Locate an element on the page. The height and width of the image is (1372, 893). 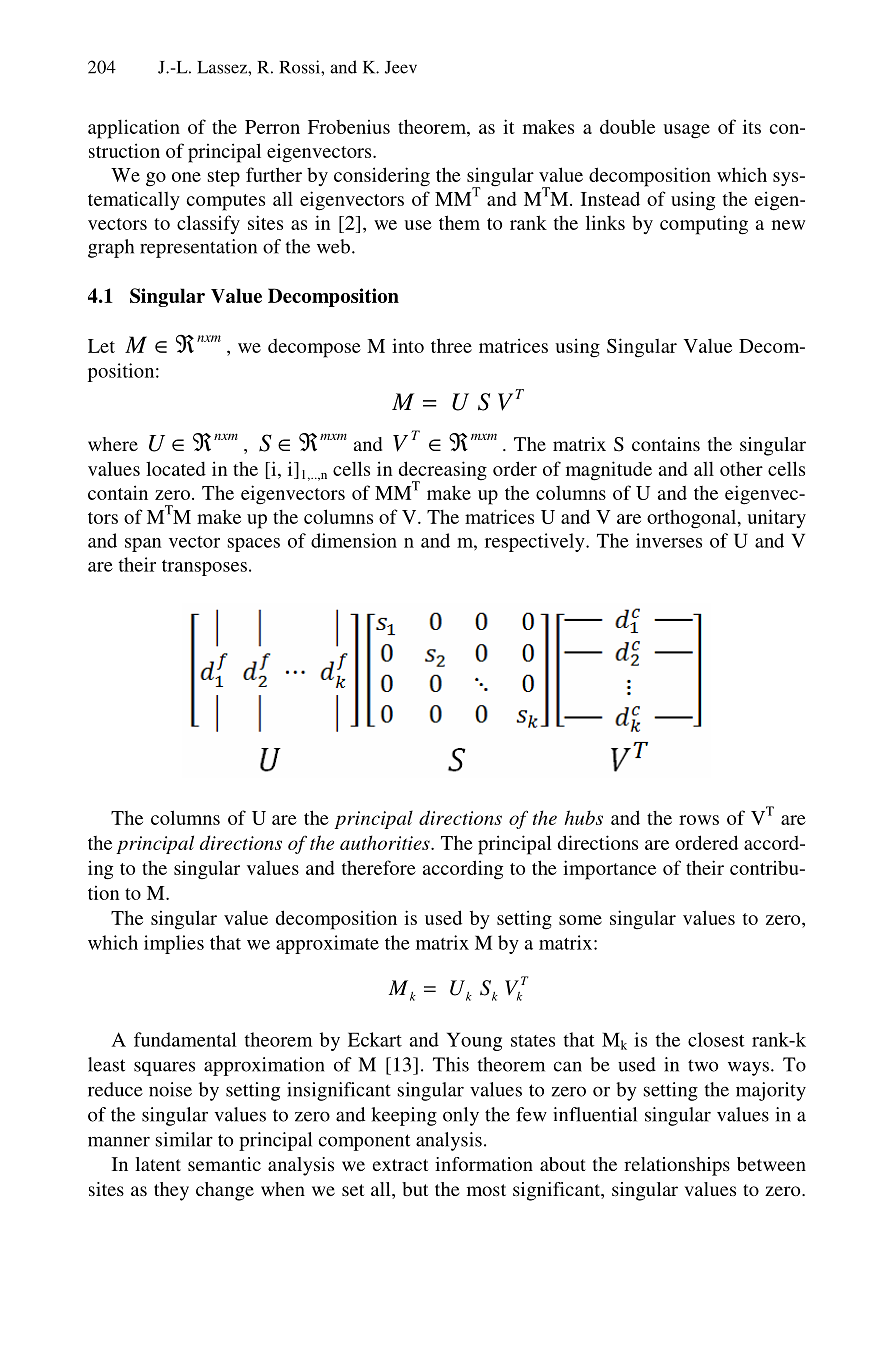
transposes is located at coordinates (204, 568).
